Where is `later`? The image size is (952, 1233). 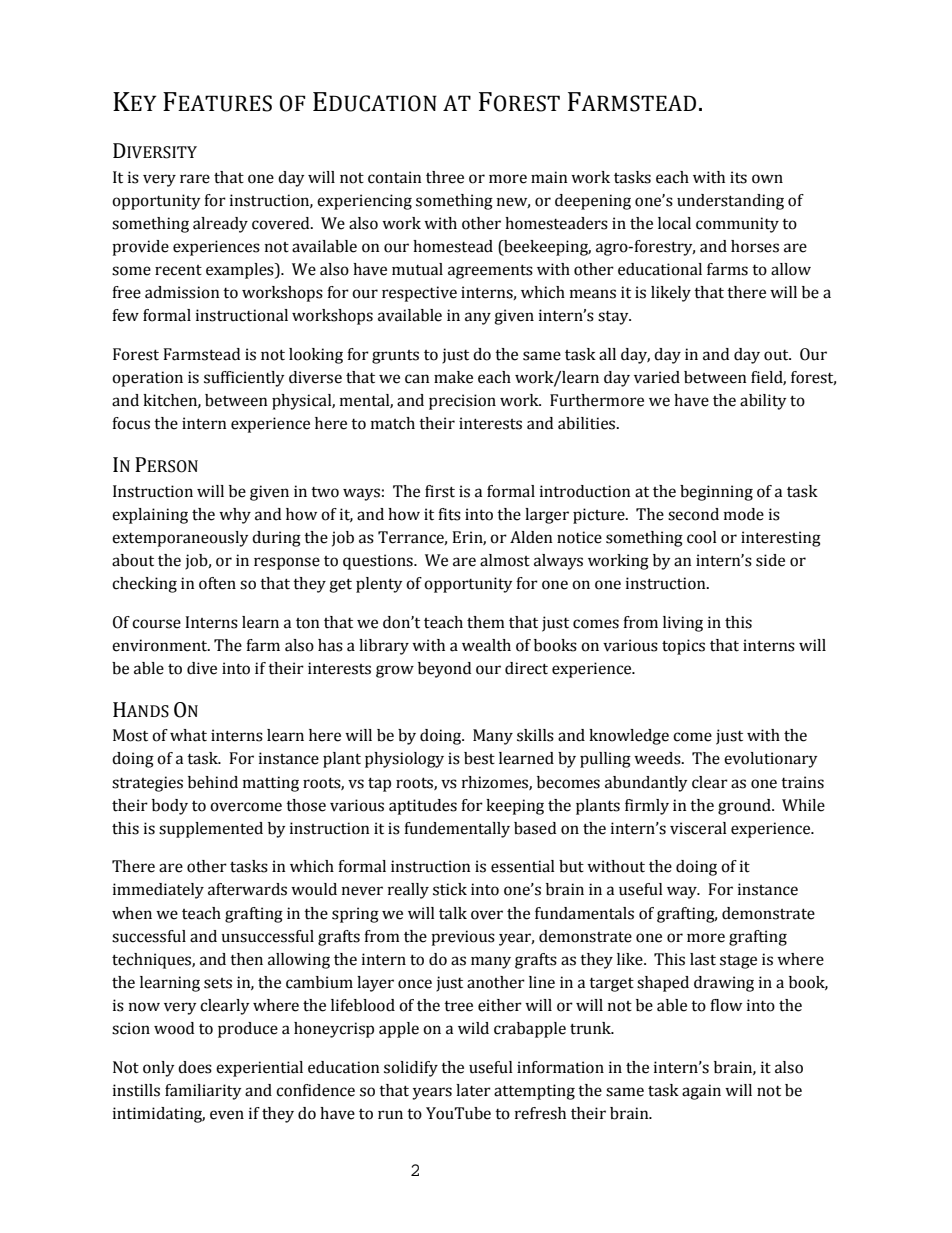 later is located at coordinates (473, 1090).
